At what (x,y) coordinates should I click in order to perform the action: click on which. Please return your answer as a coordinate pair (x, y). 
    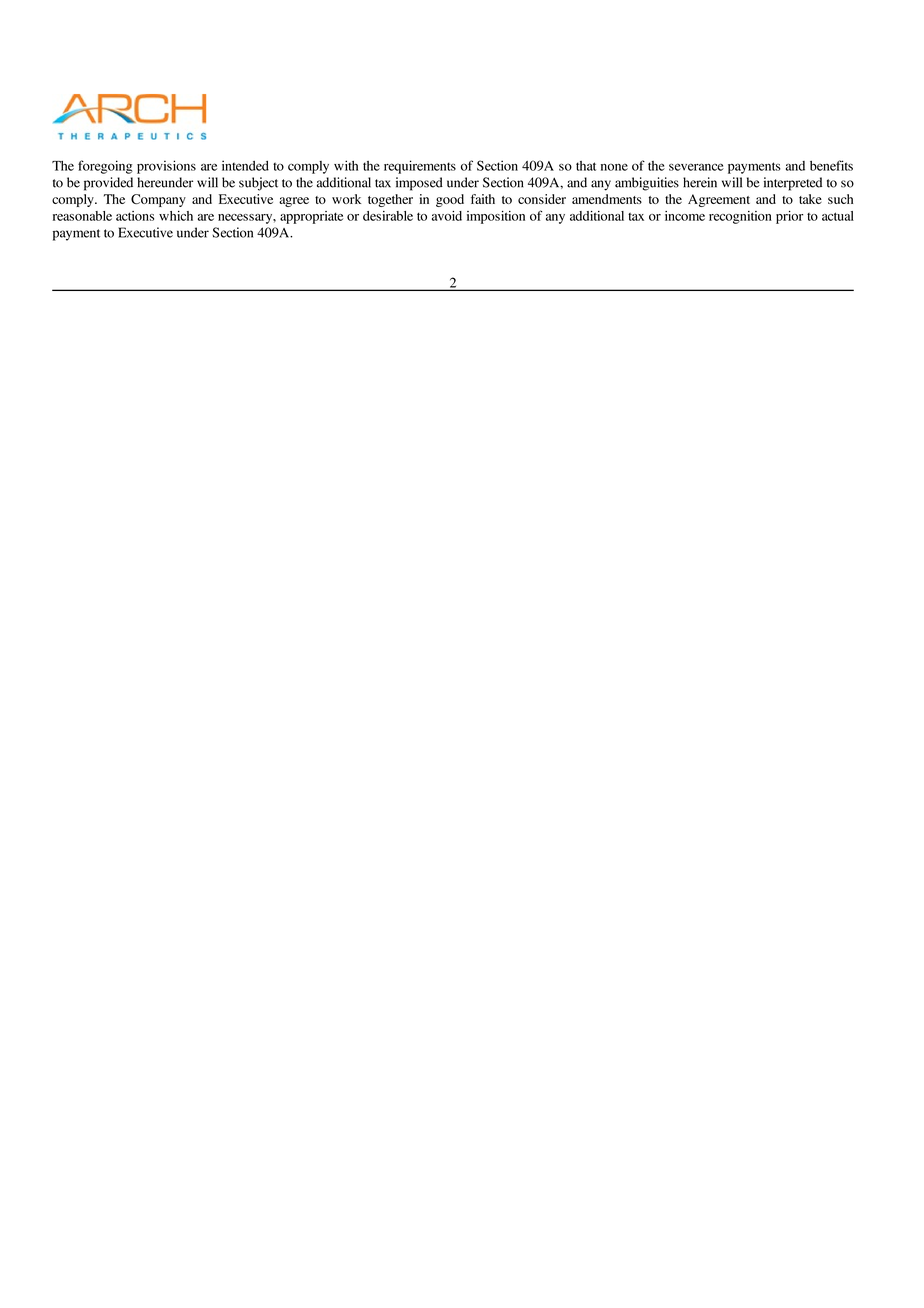
    Looking at the image, I should click on (176, 216).
